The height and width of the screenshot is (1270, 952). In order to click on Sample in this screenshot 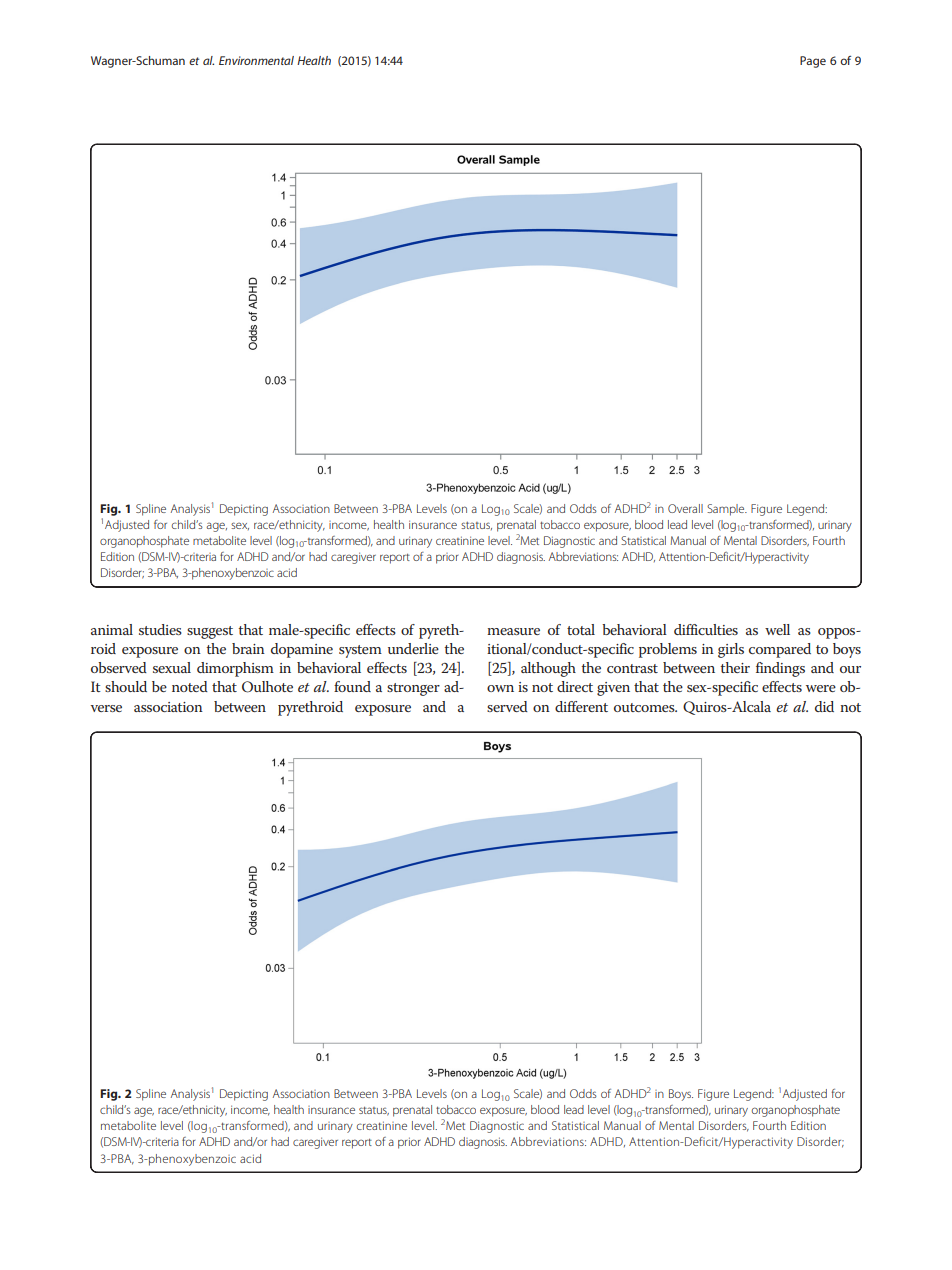, I will do `click(727, 510)`.
